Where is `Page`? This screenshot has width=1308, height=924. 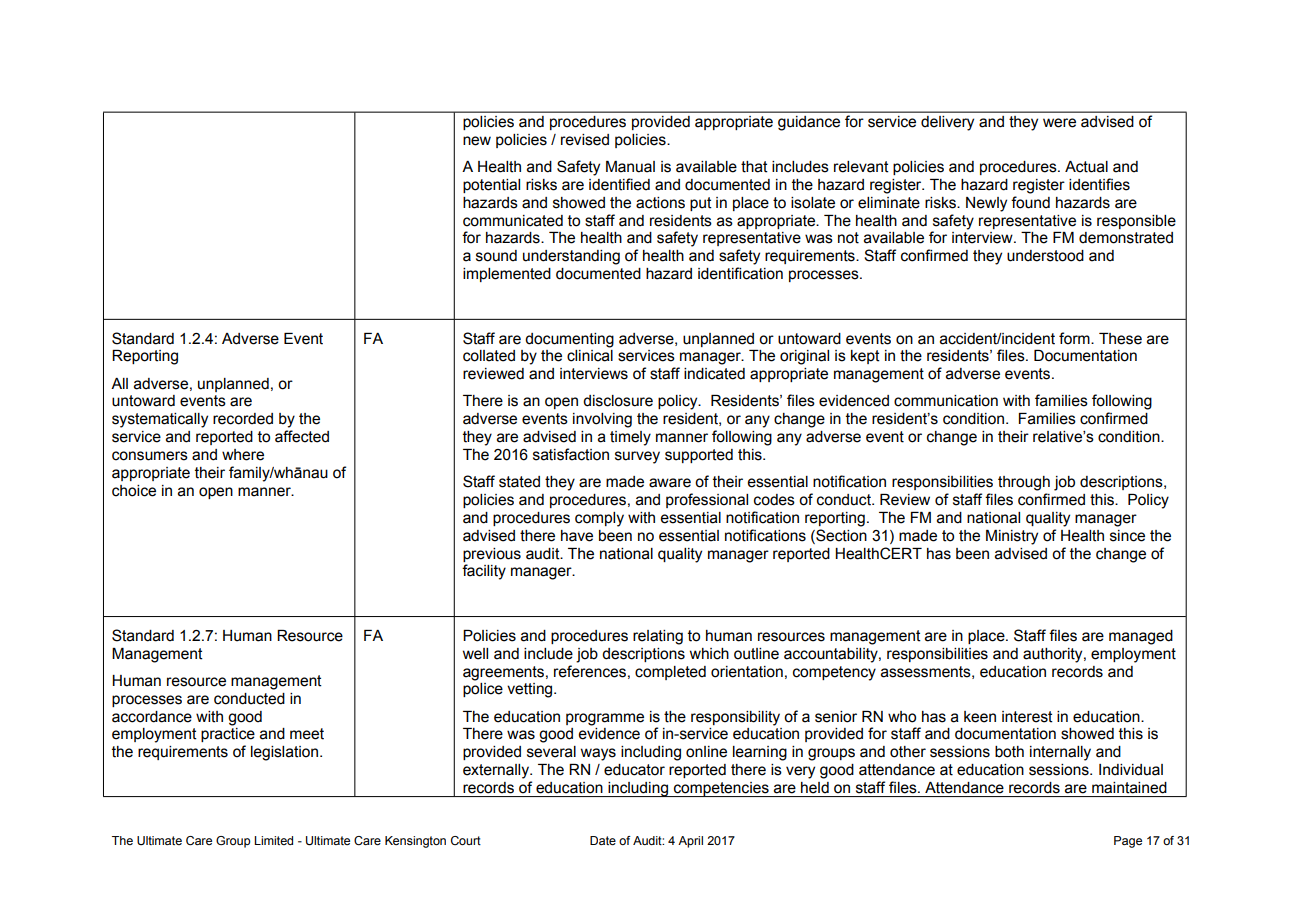 Page is located at coordinates (1128, 842).
